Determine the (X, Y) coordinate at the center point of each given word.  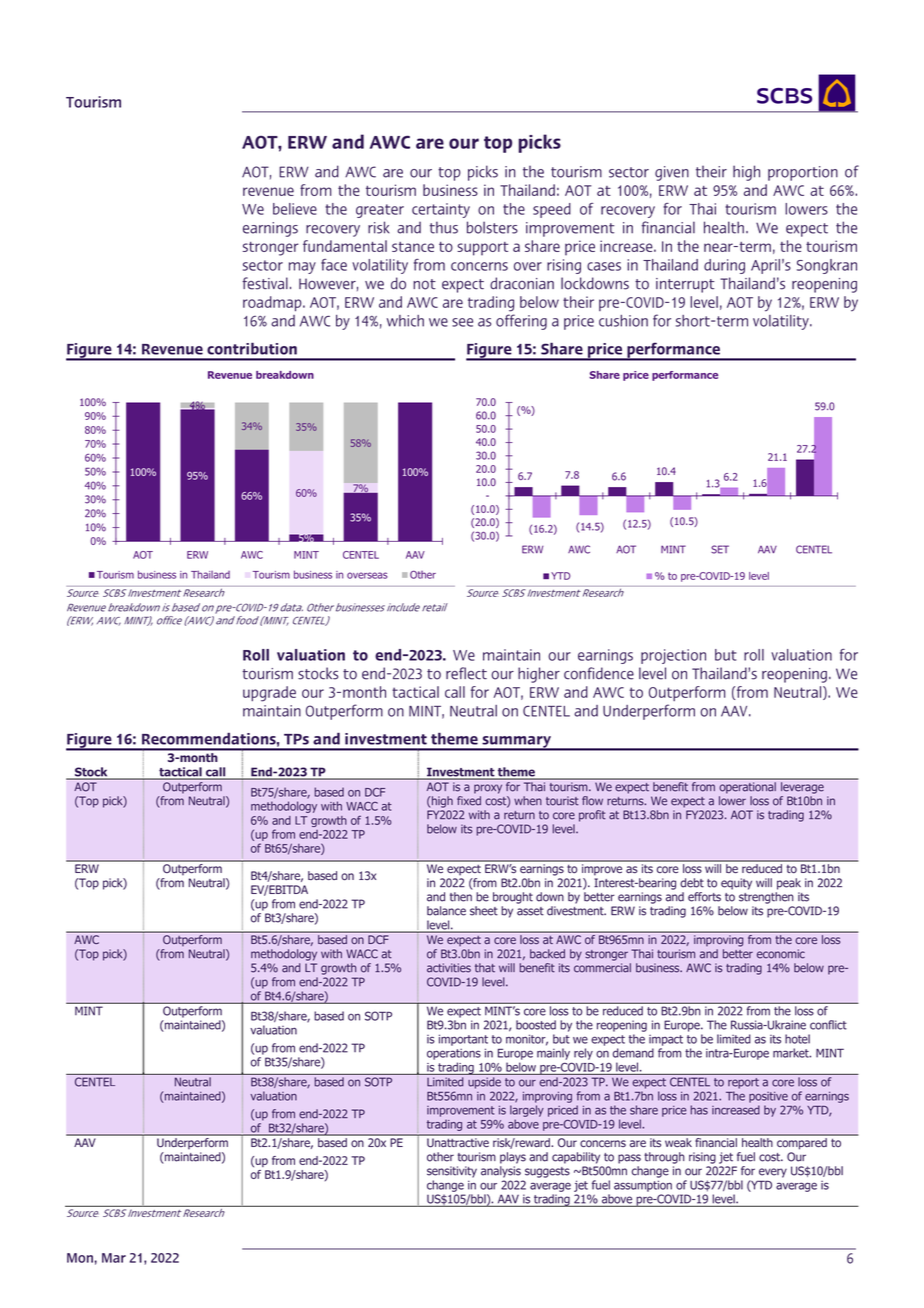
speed (552, 210)
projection (673, 656)
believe (295, 209)
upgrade (269, 694)
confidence (599, 673)
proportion (803, 173)
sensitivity (452, 1172)
